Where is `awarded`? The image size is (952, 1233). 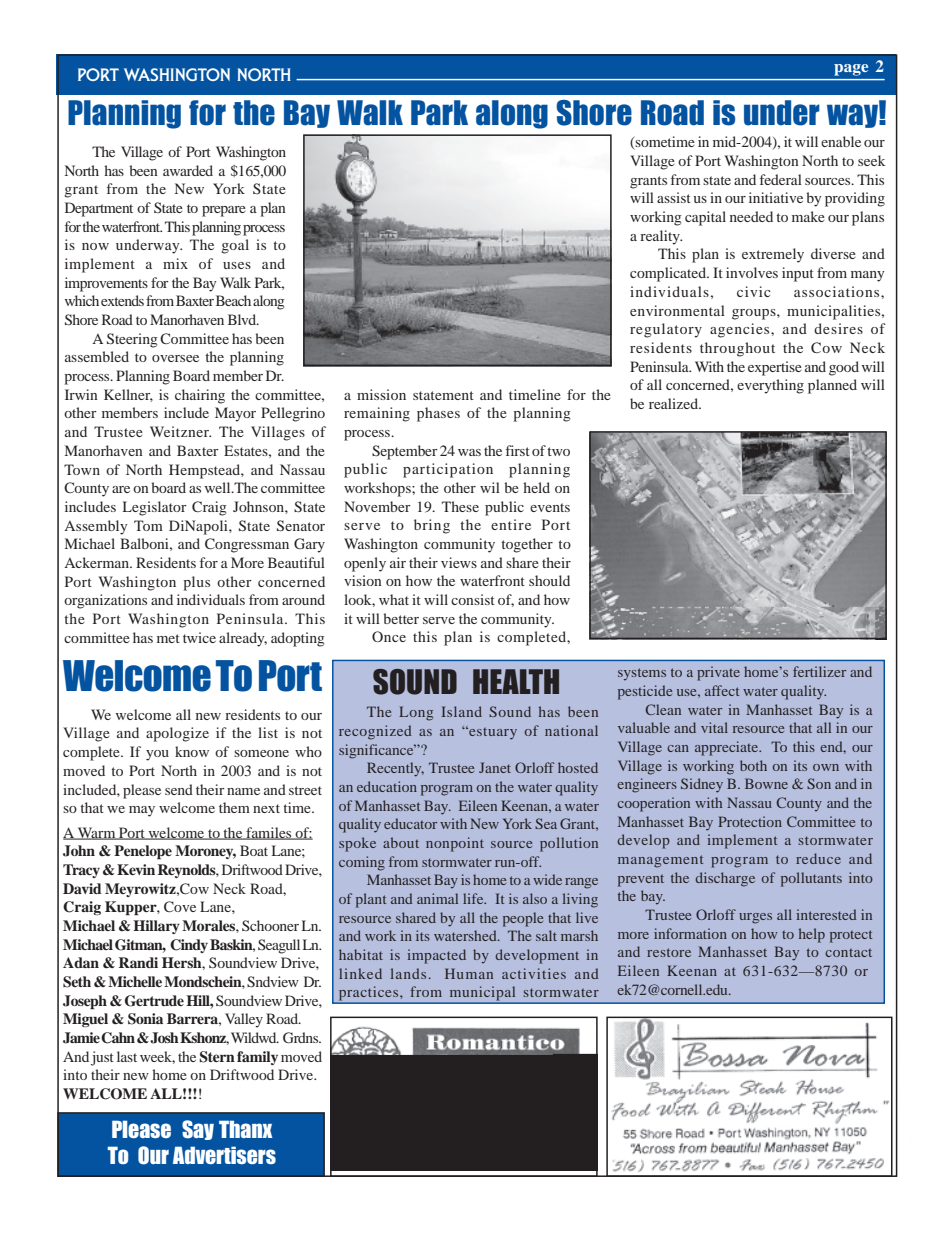 awarded is located at coordinates (188, 170).
